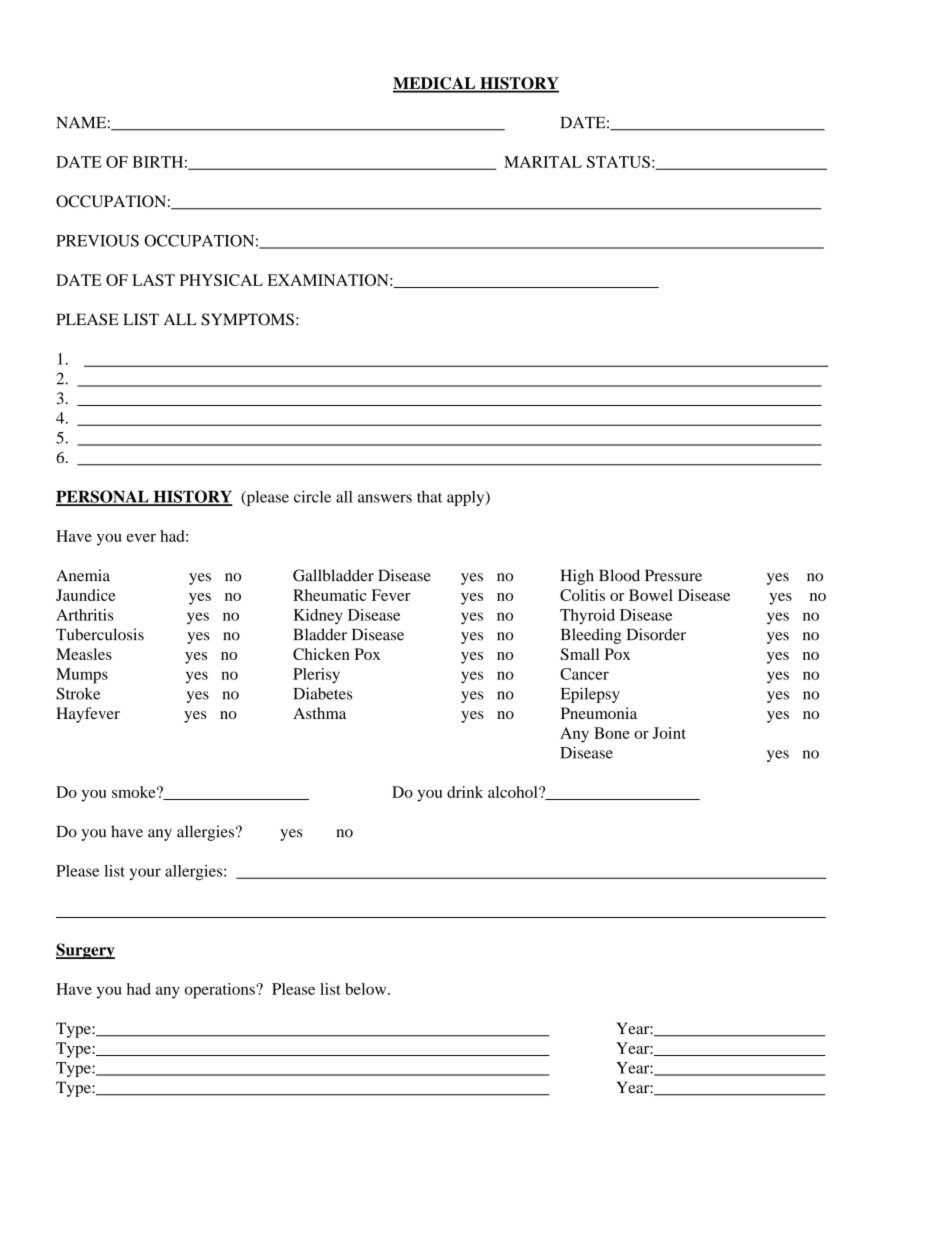 Image resolution: width=952 pixels, height=1233 pixels. I want to click on Asthma, so click(319, 713).
